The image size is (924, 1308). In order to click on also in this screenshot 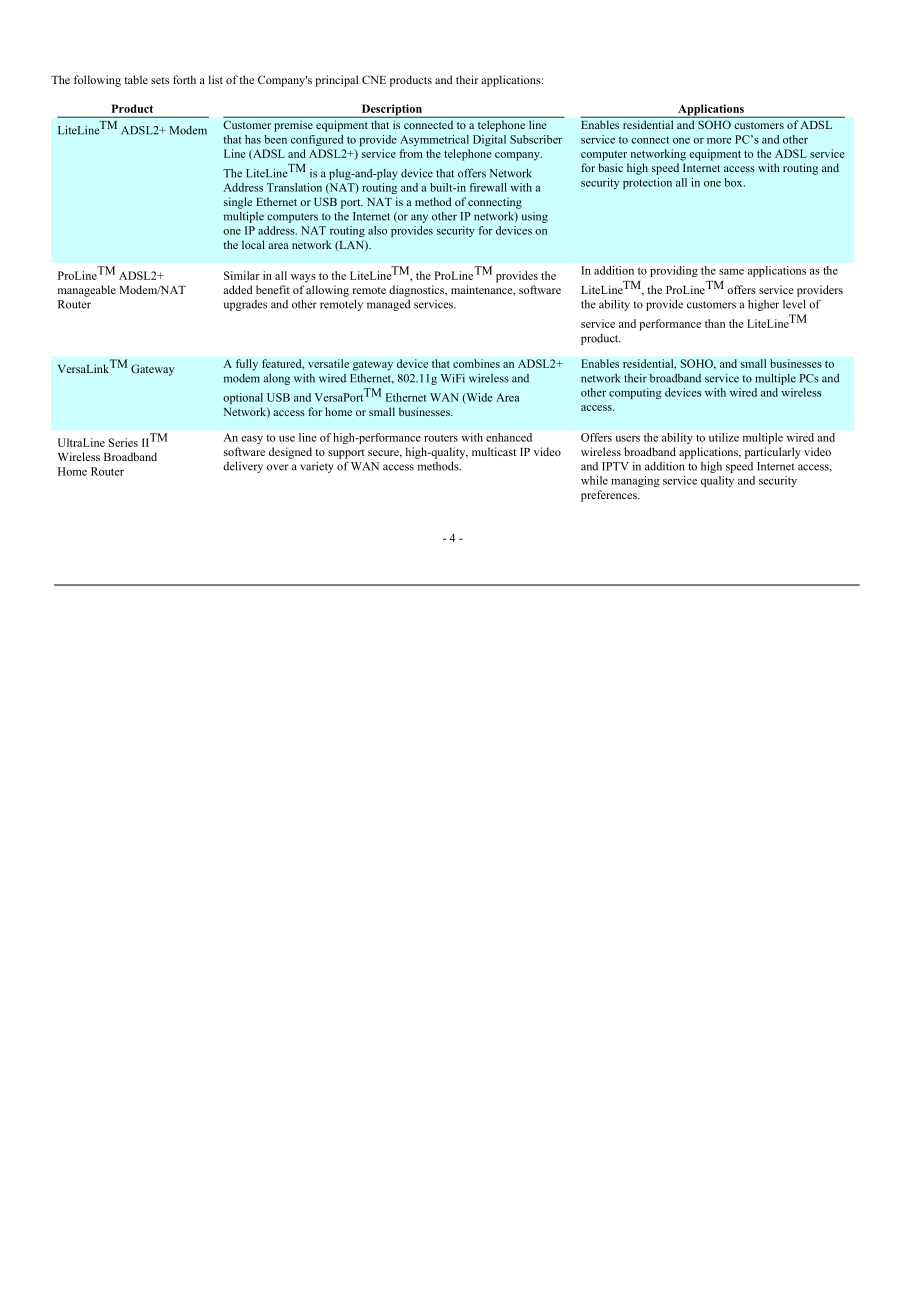, I will do `click(377, 230)`.
